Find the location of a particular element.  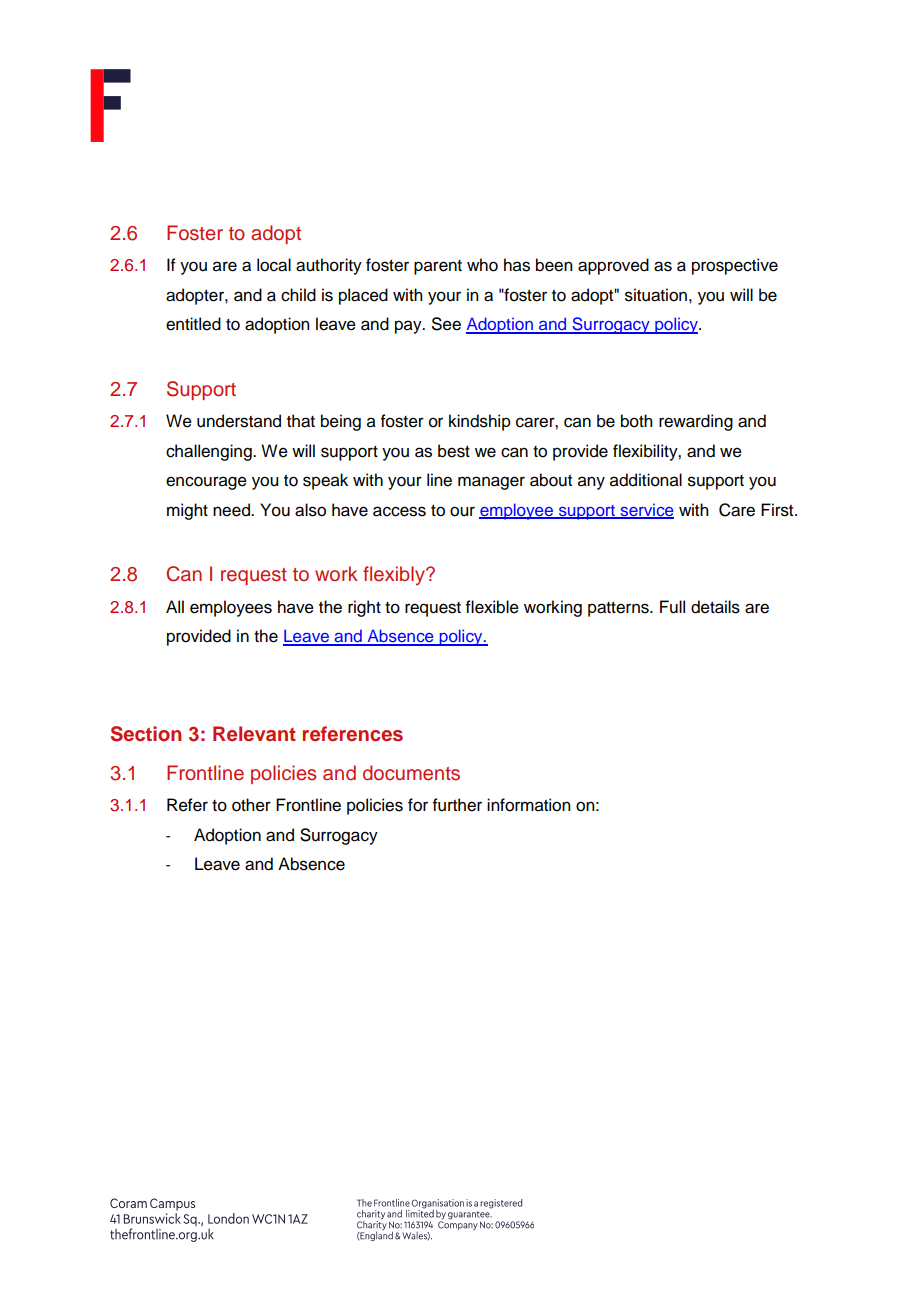

rewarding is located at coordinates (696, 422).
